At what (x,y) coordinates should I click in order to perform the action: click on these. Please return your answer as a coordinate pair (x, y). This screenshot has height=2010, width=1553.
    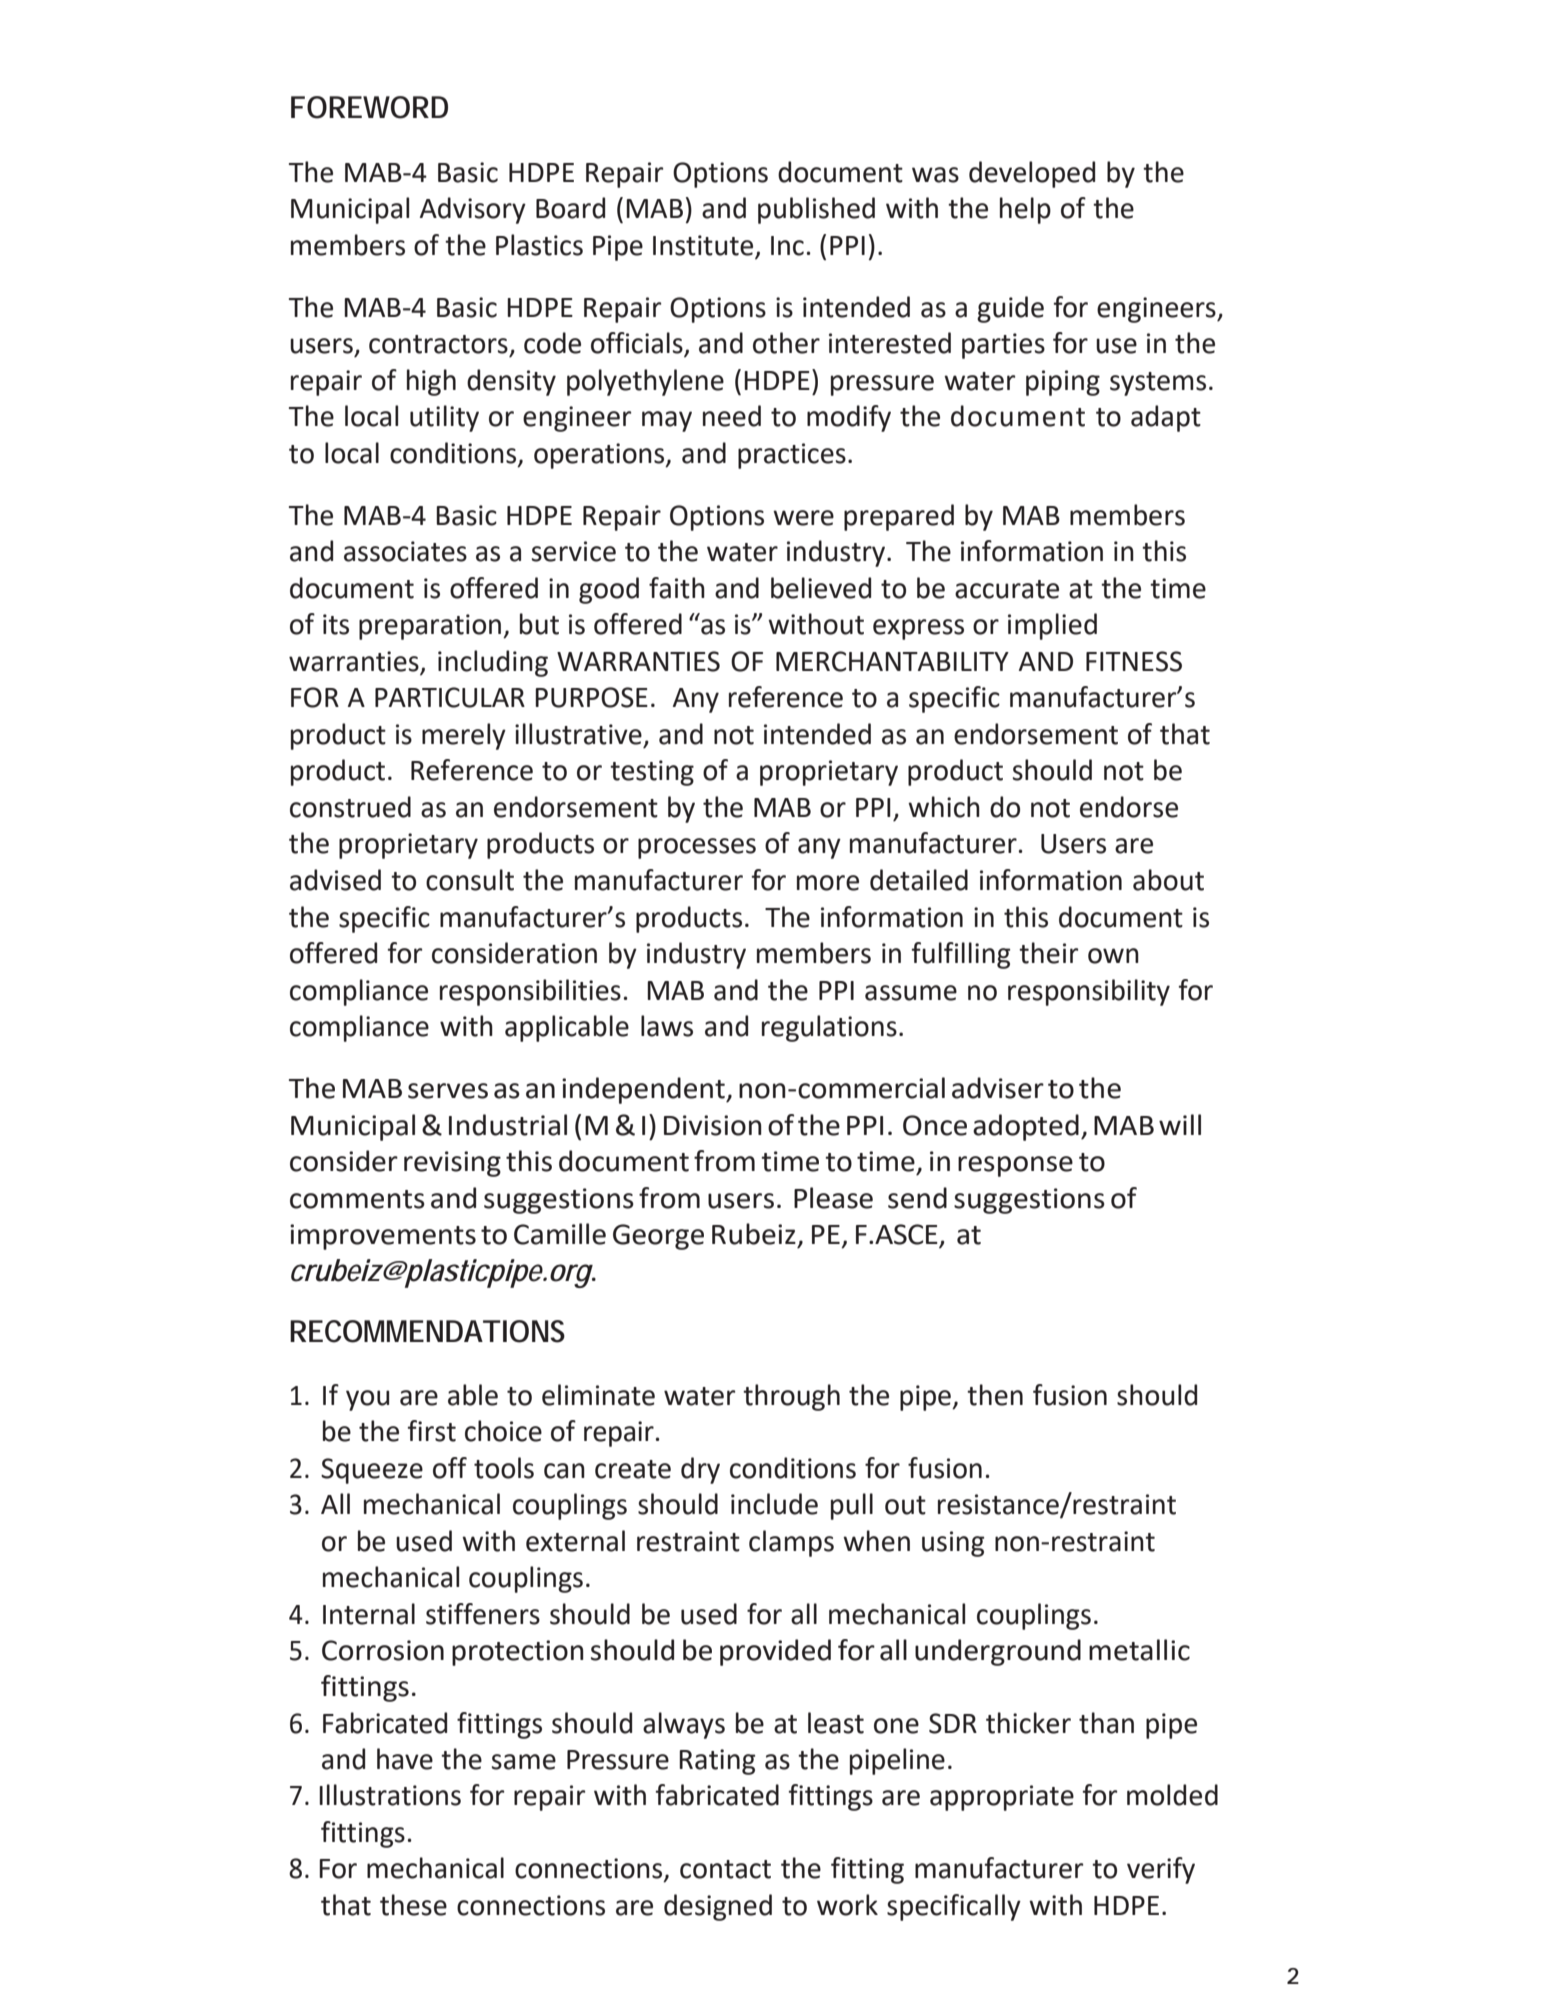
    Looking at the image, I should click on (413, 1905).
